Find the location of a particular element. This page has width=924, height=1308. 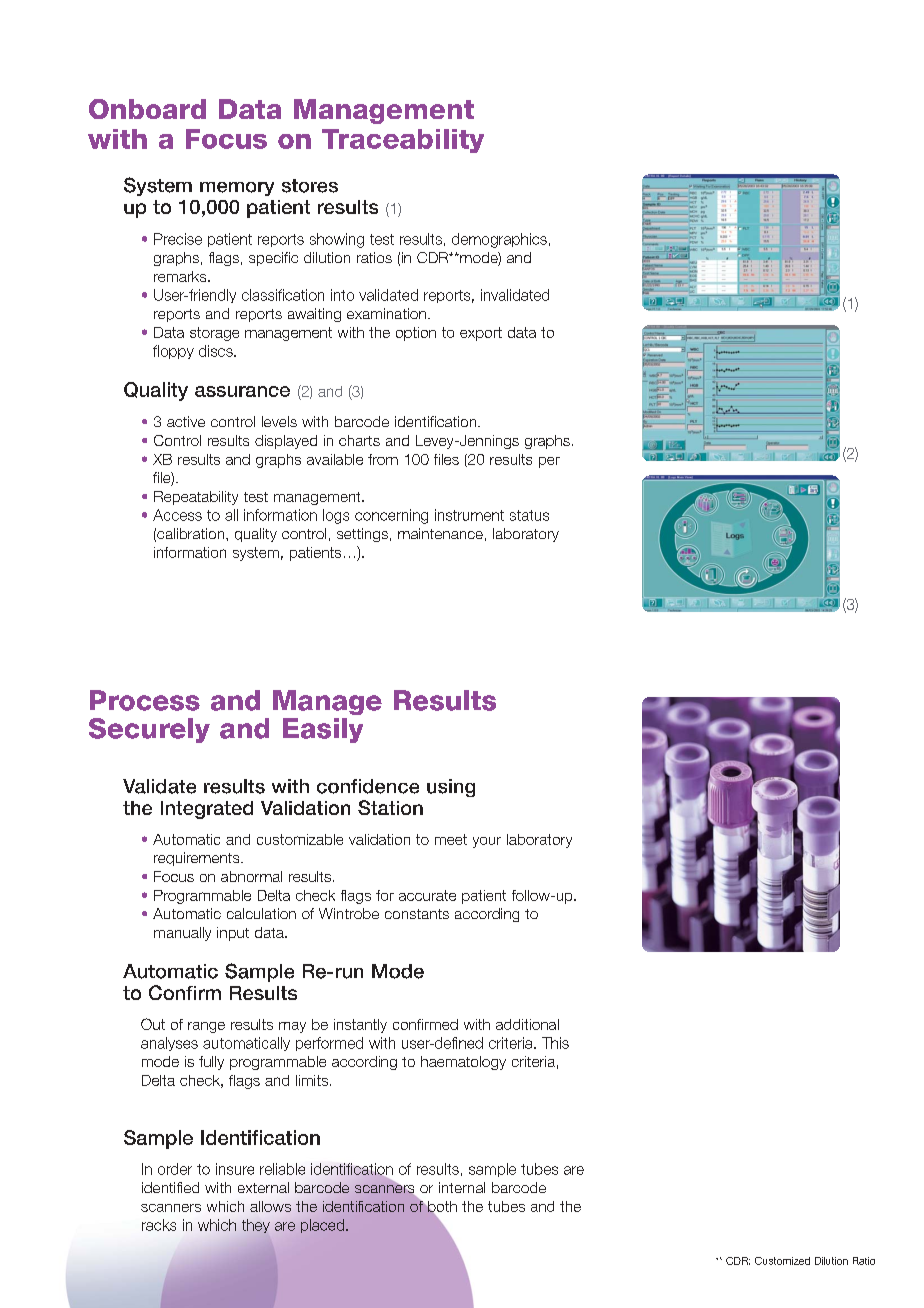

they is located at coordinates (256, 1226).
